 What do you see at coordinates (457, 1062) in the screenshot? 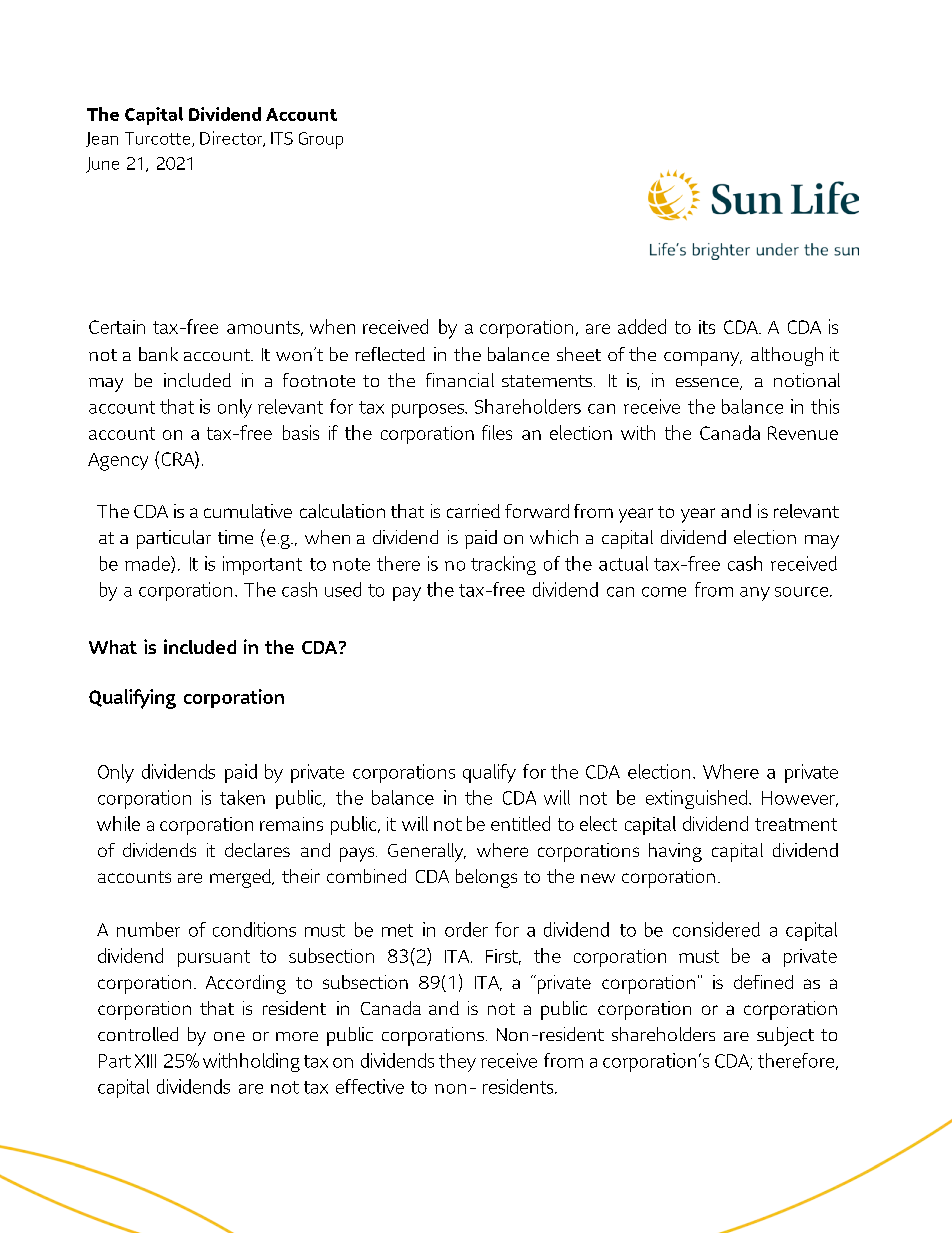
I see `they` at bounding box center [457, 1062].
